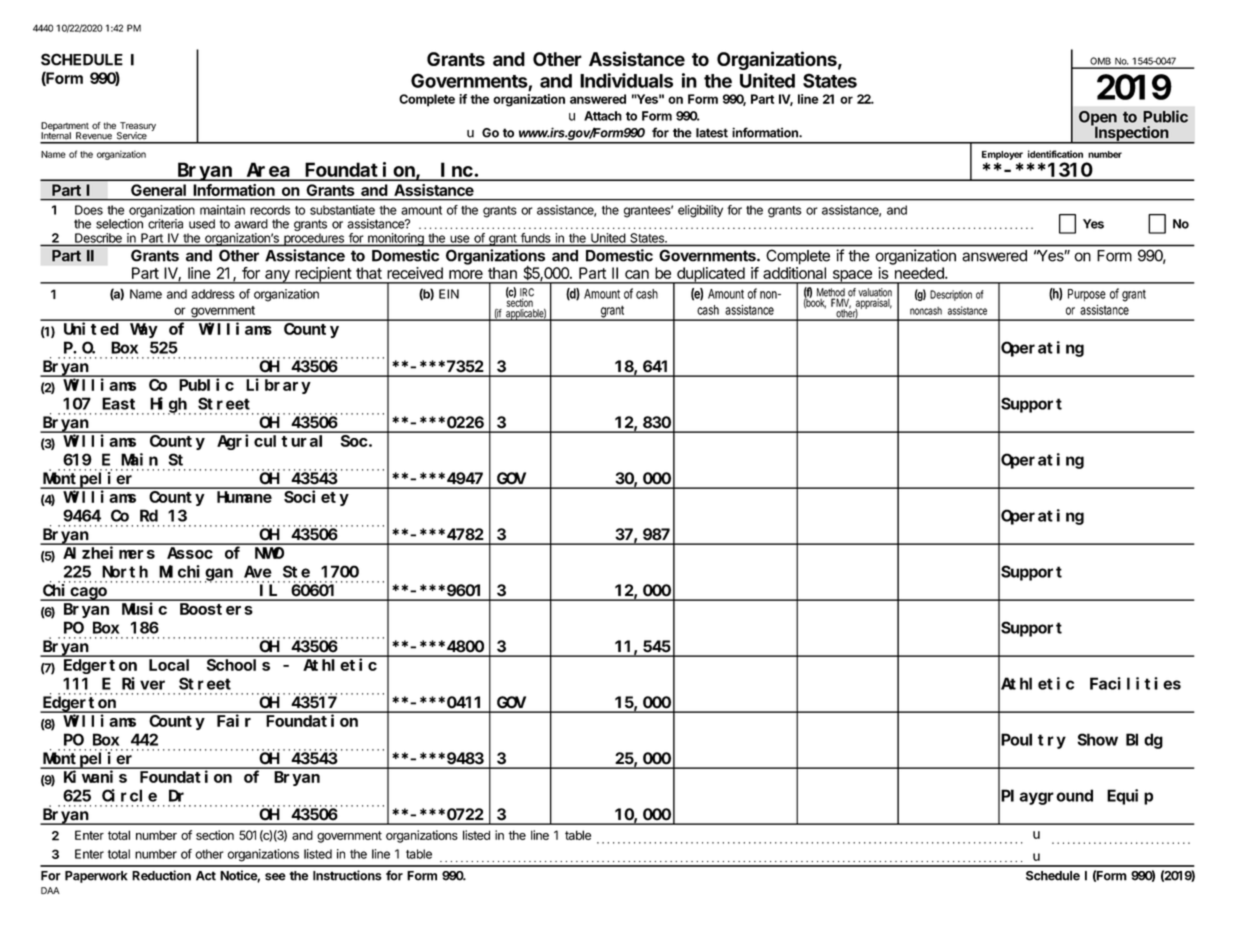  What do you see at coordinates (238, 665) in the screenshot?
I see `Schools` at bounding box center [238, 665].
